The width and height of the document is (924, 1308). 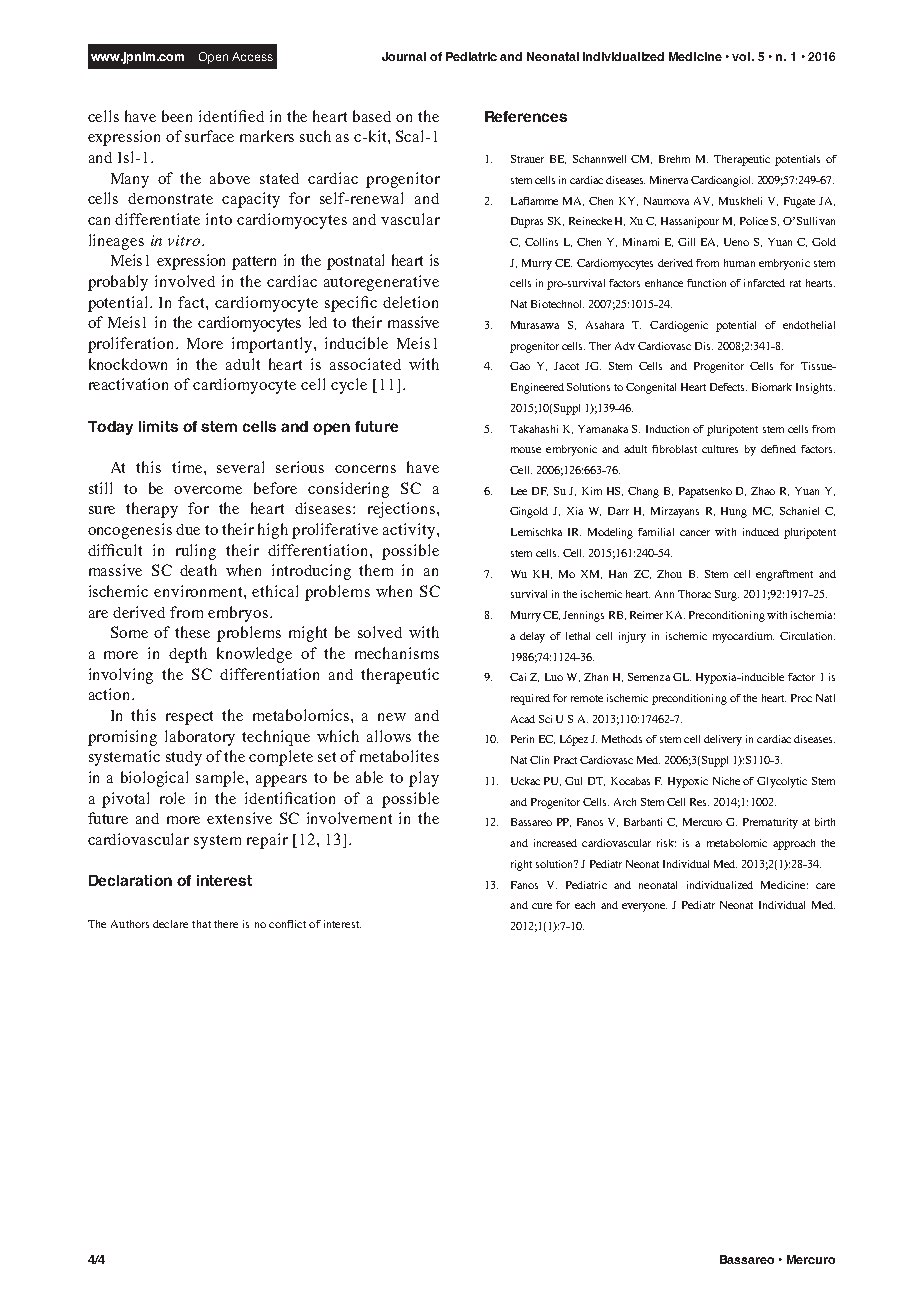 What do you see at coordinates (201, 924) in the document?
I see `that` at bounding box center [201, 924].
